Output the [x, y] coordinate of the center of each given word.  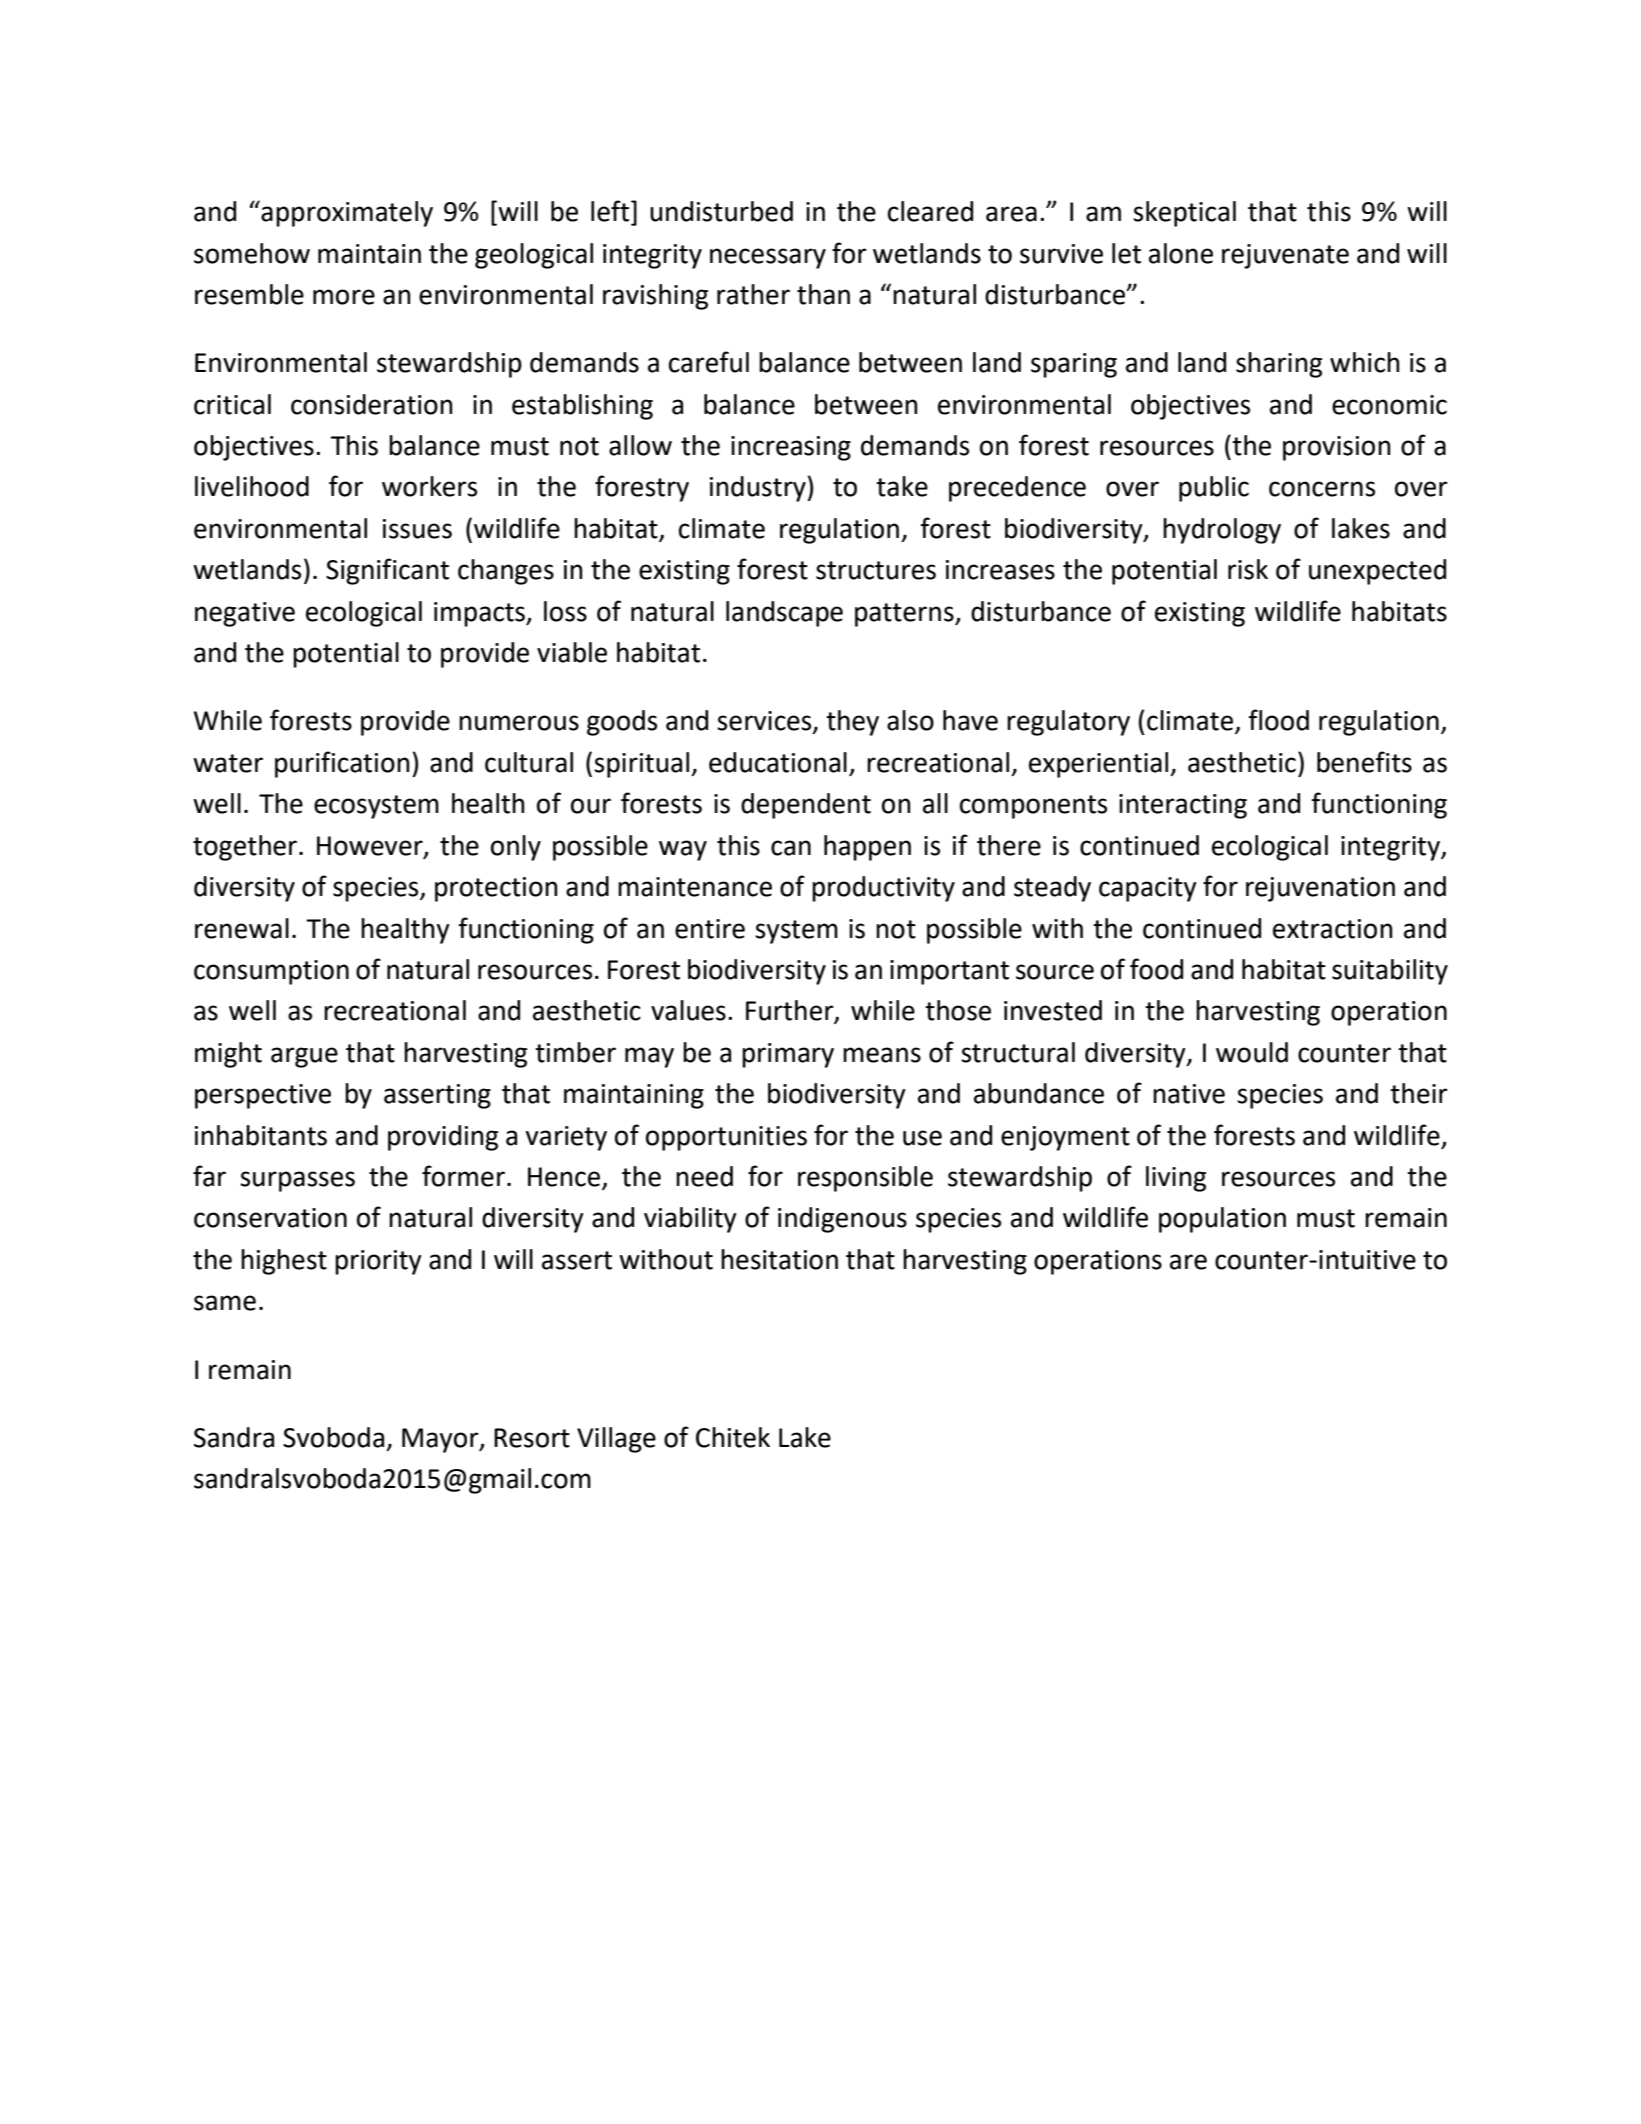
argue [304, 1057]
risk [1248, 569]
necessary [768, 258]
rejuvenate [1285, 256]
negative [245, 614]
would [1252, 1052]
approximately [347, 214]
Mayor [441, 1440]
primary [788, 1055]
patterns [905, 615]
